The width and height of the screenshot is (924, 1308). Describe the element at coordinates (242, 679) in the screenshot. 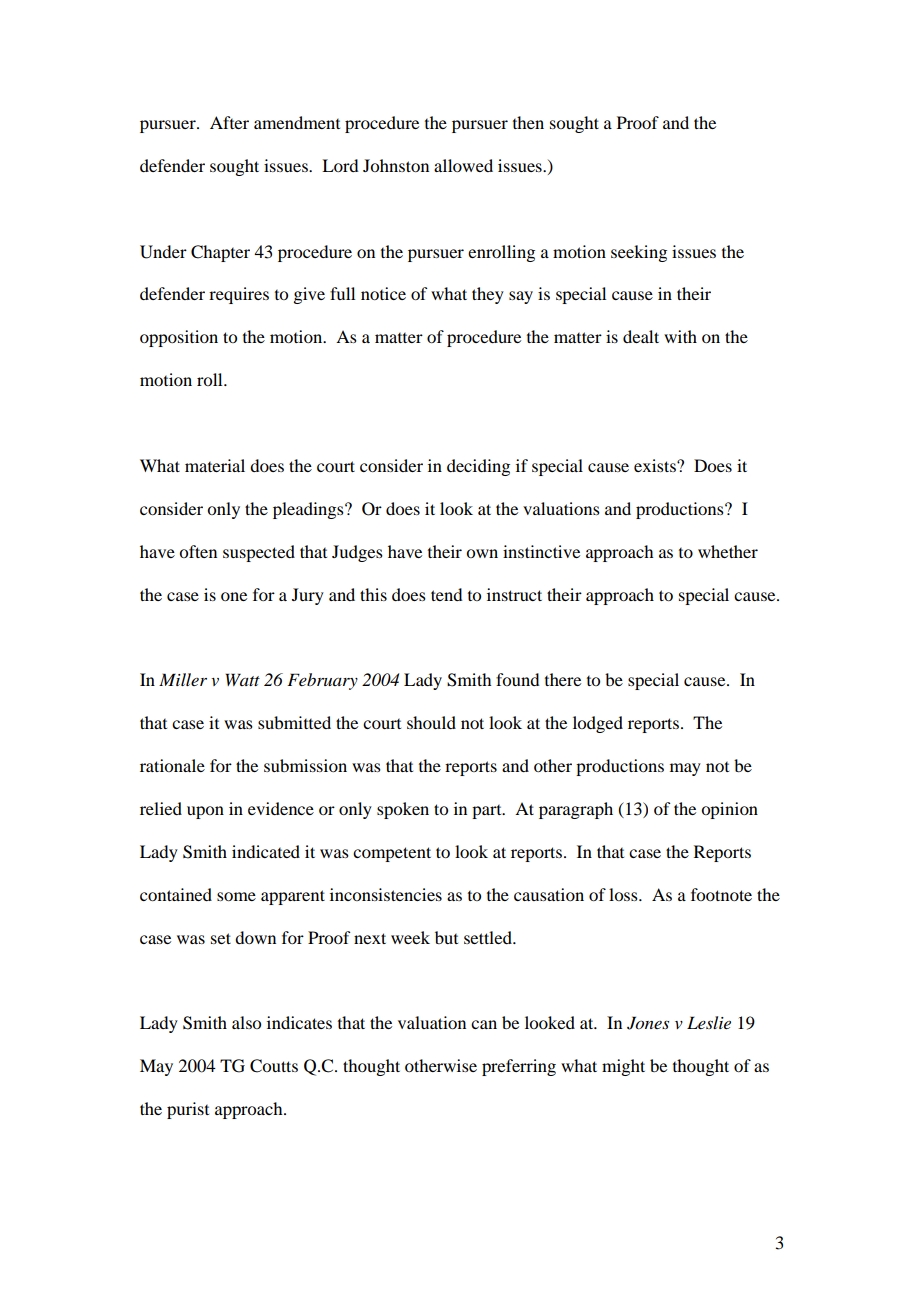

I see `Watt` at that location.
